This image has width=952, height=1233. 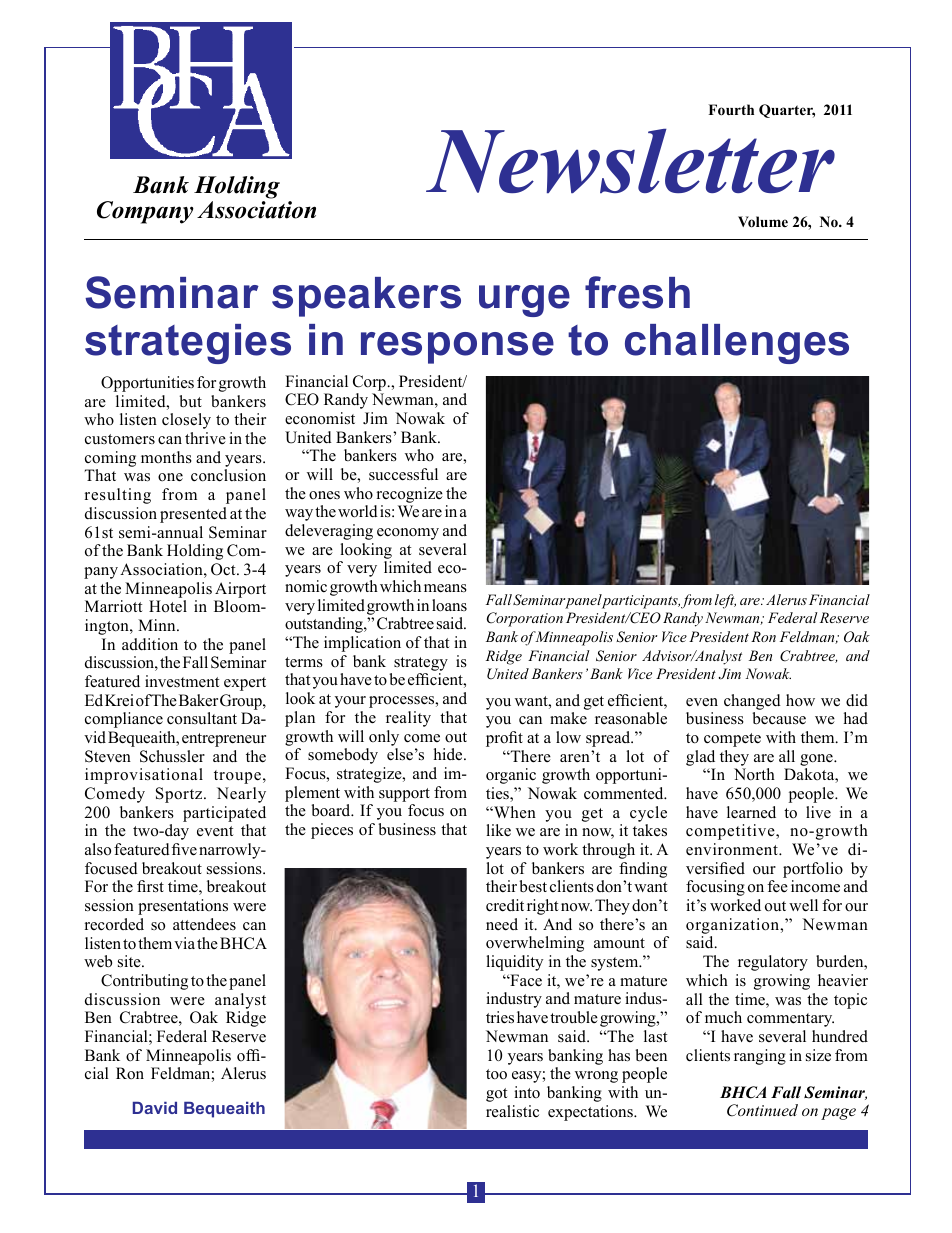 What do you see at coordinates (168, 606) in the image?
I see `Hotel` at bounding box center [168, 606].
